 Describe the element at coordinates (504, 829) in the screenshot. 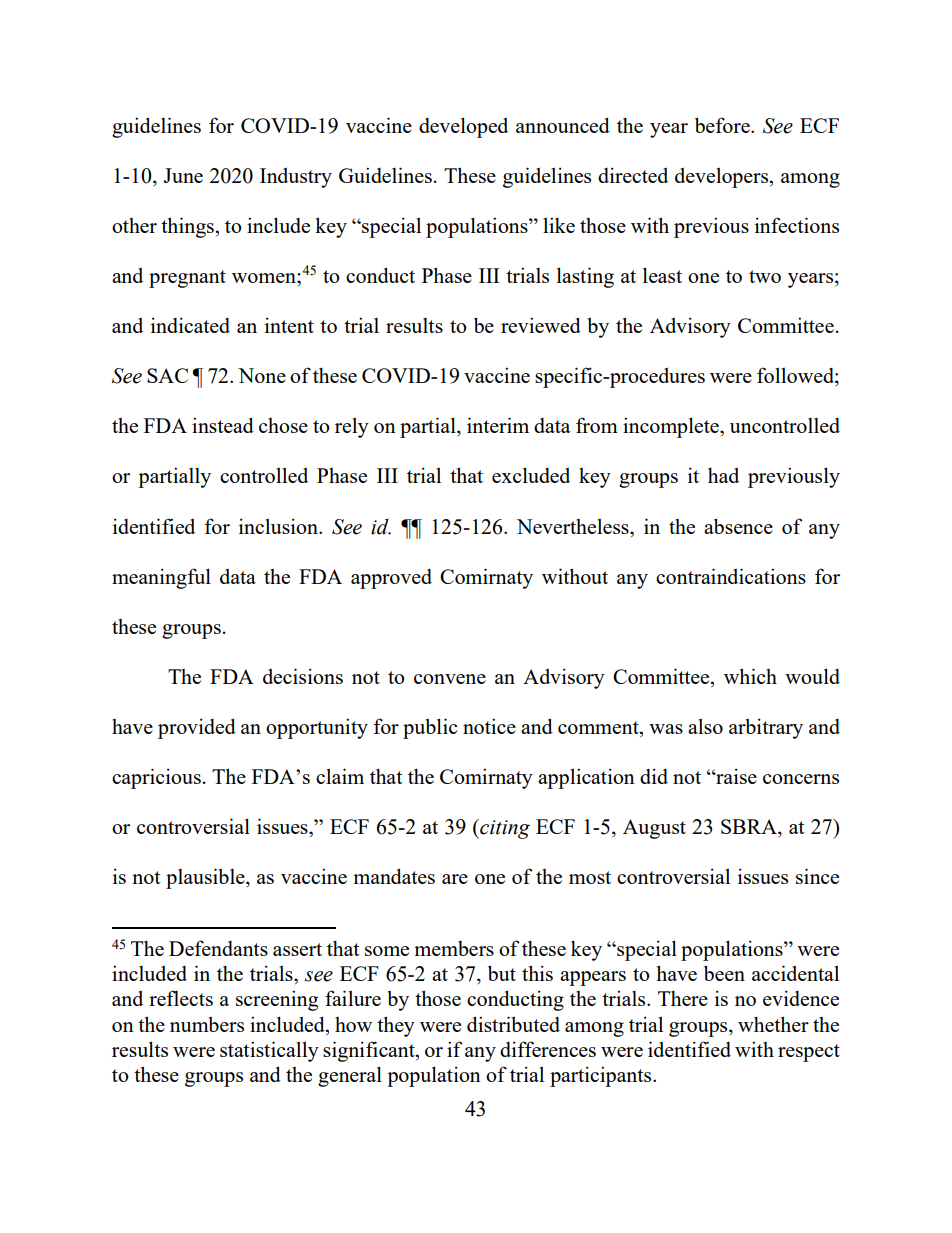

I see `citing` at that location.
